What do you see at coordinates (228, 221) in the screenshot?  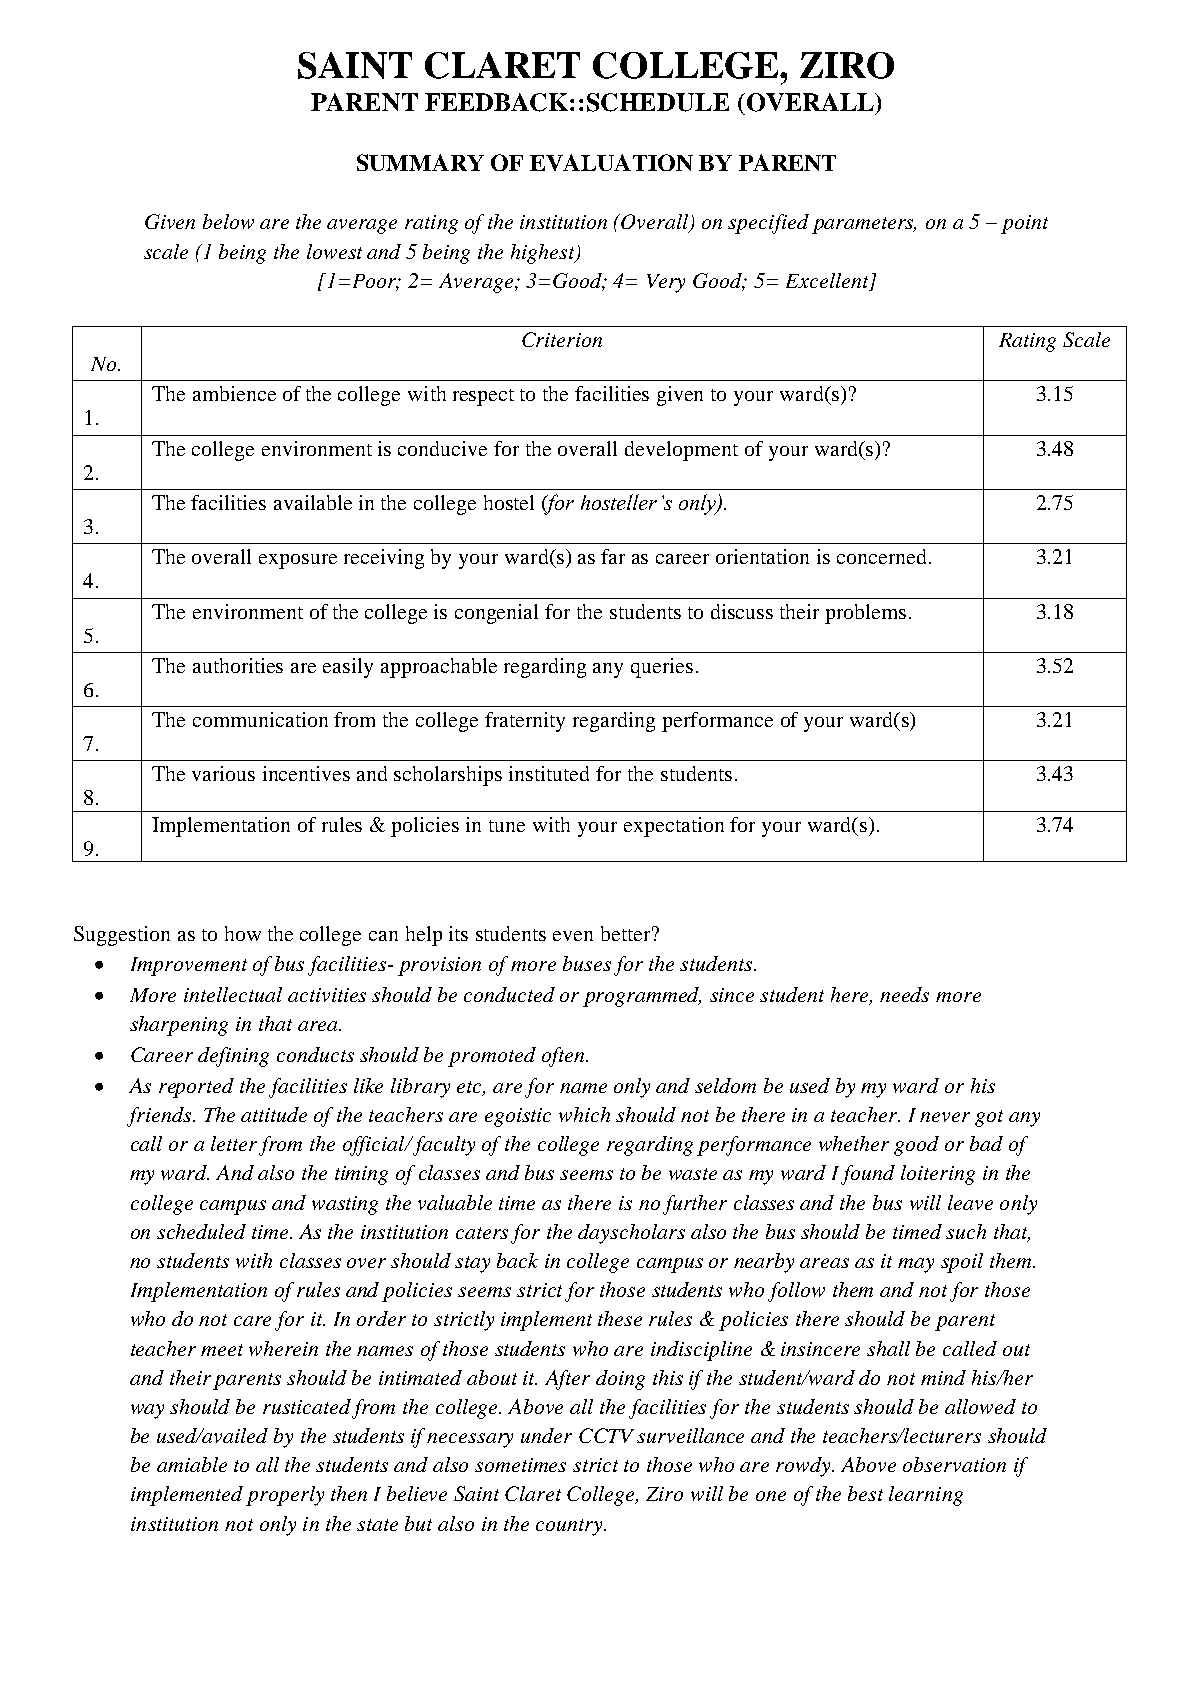 I see `below` at bounding box center [228, 221].
